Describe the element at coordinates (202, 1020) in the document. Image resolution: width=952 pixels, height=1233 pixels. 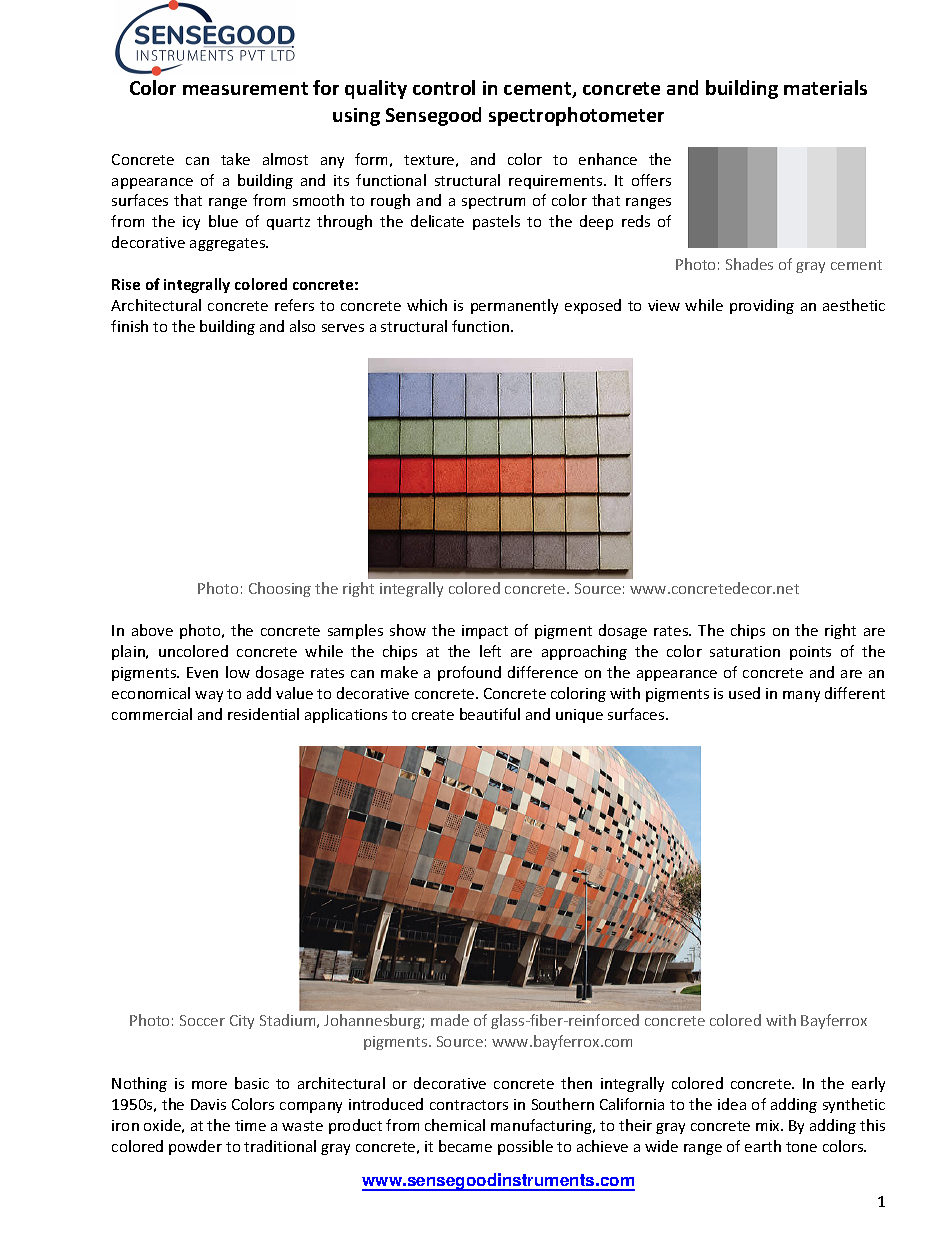
I see `Soccer` at that location.
